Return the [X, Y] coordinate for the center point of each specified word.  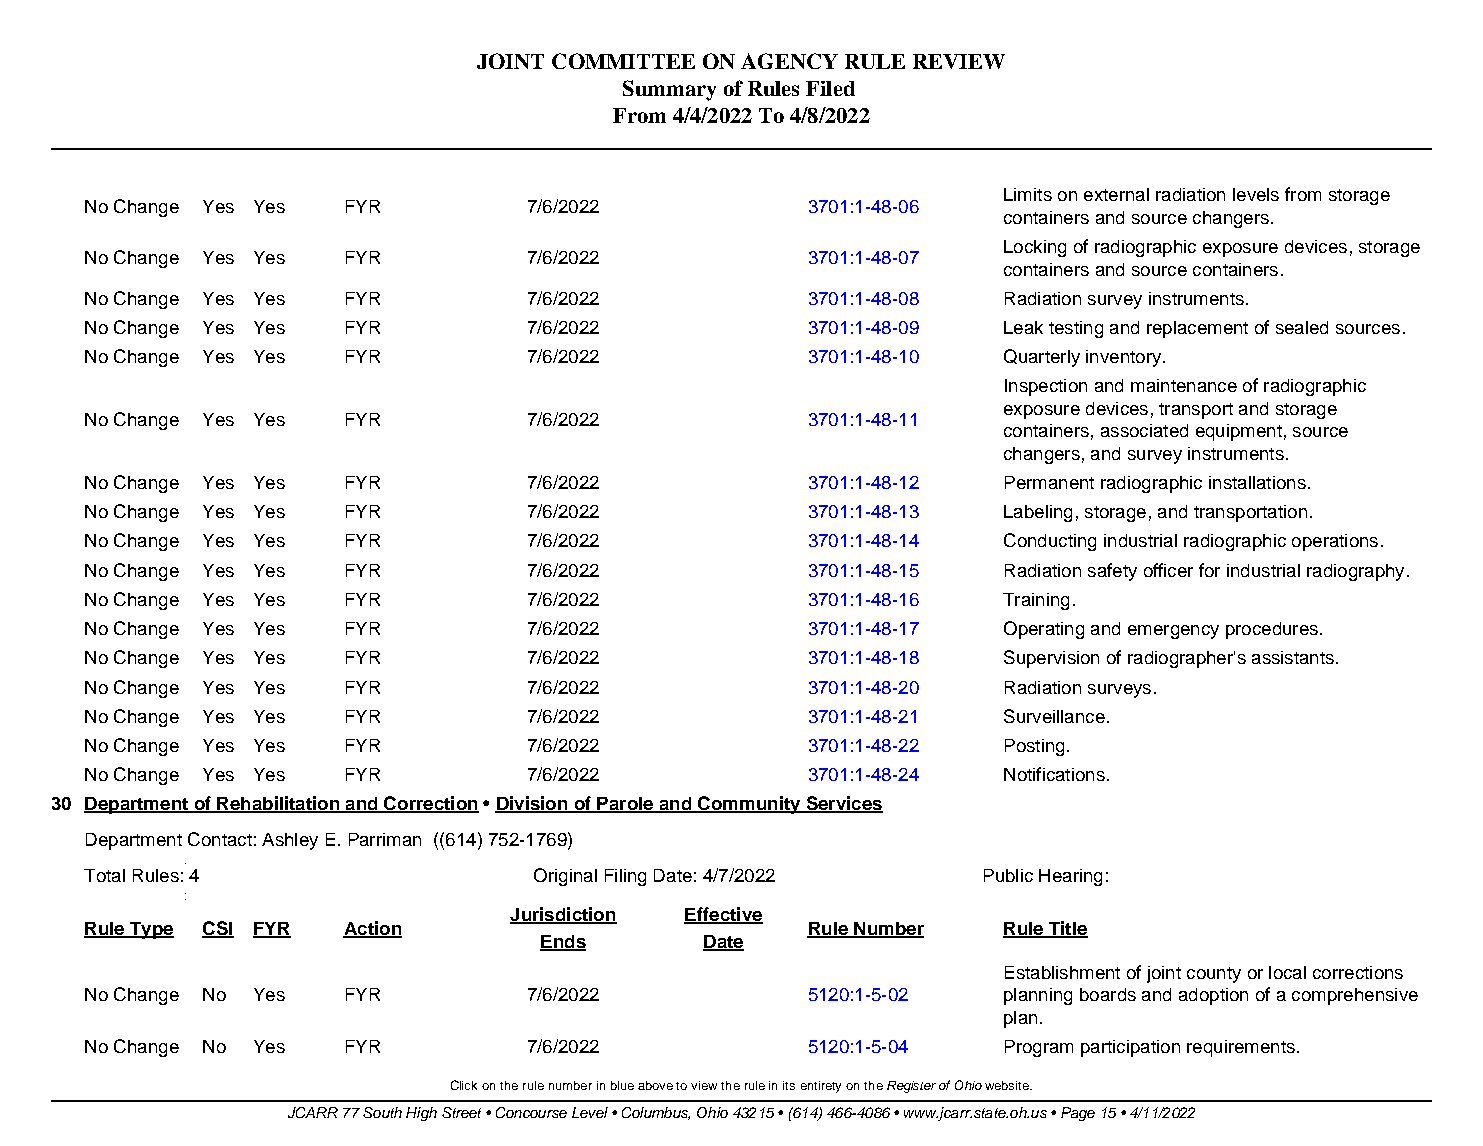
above [655, 1085]
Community [749, 805]
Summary [669, 90]
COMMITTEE [623, 61]
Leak [1023, 327]
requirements [1241, 1048]
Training [1036, 601]
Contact [220, 839]
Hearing [1070, 877]
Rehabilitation [278, 804]
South [382, 1112]
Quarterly [1042, 358]
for [1209, 570]
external [1116, 194]
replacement [1197, 329]
